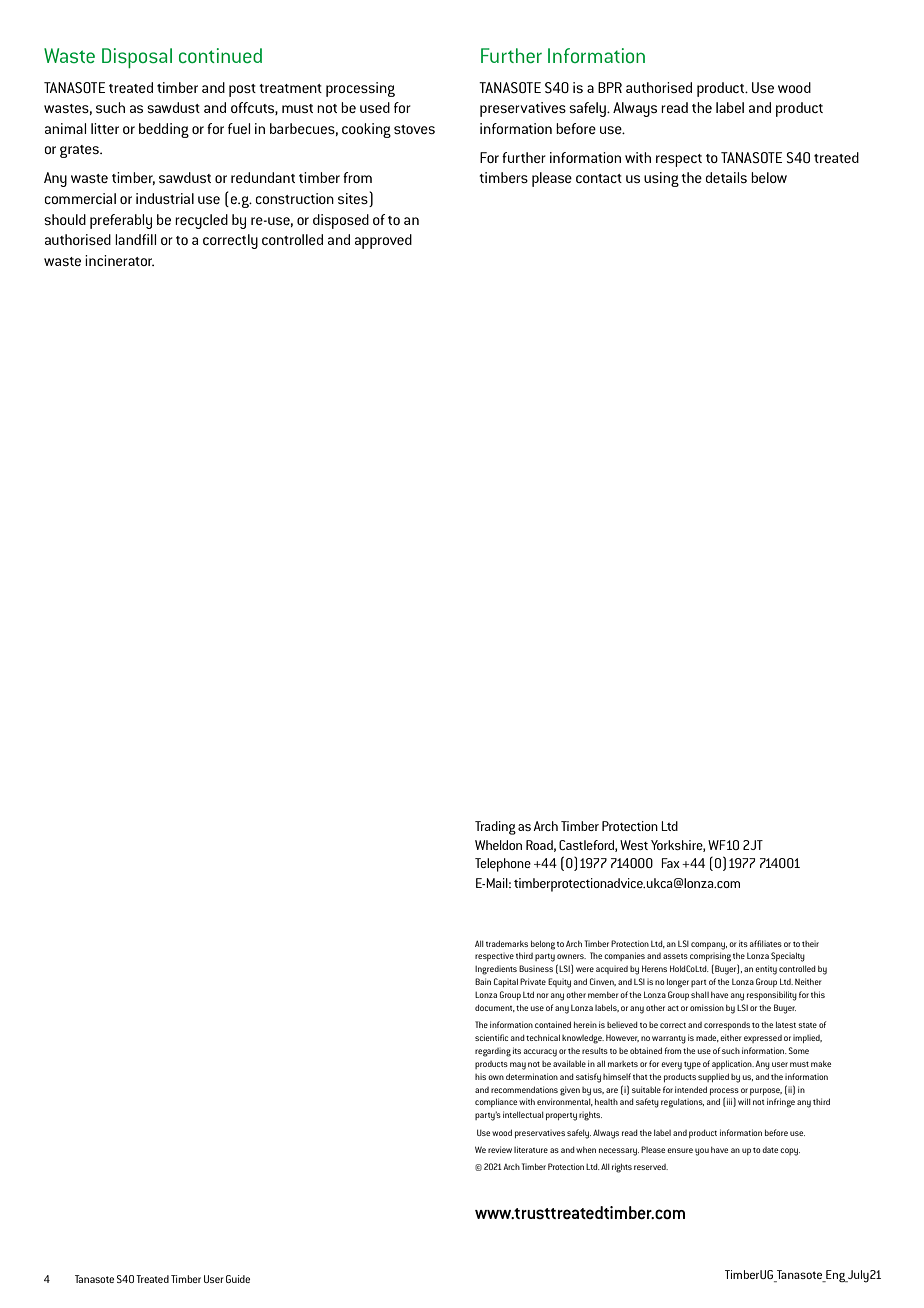 The width and height of the document is (924, 1308). Describe the element at coordinates (119, 260) in the document. I see `incinerator` at that location.
